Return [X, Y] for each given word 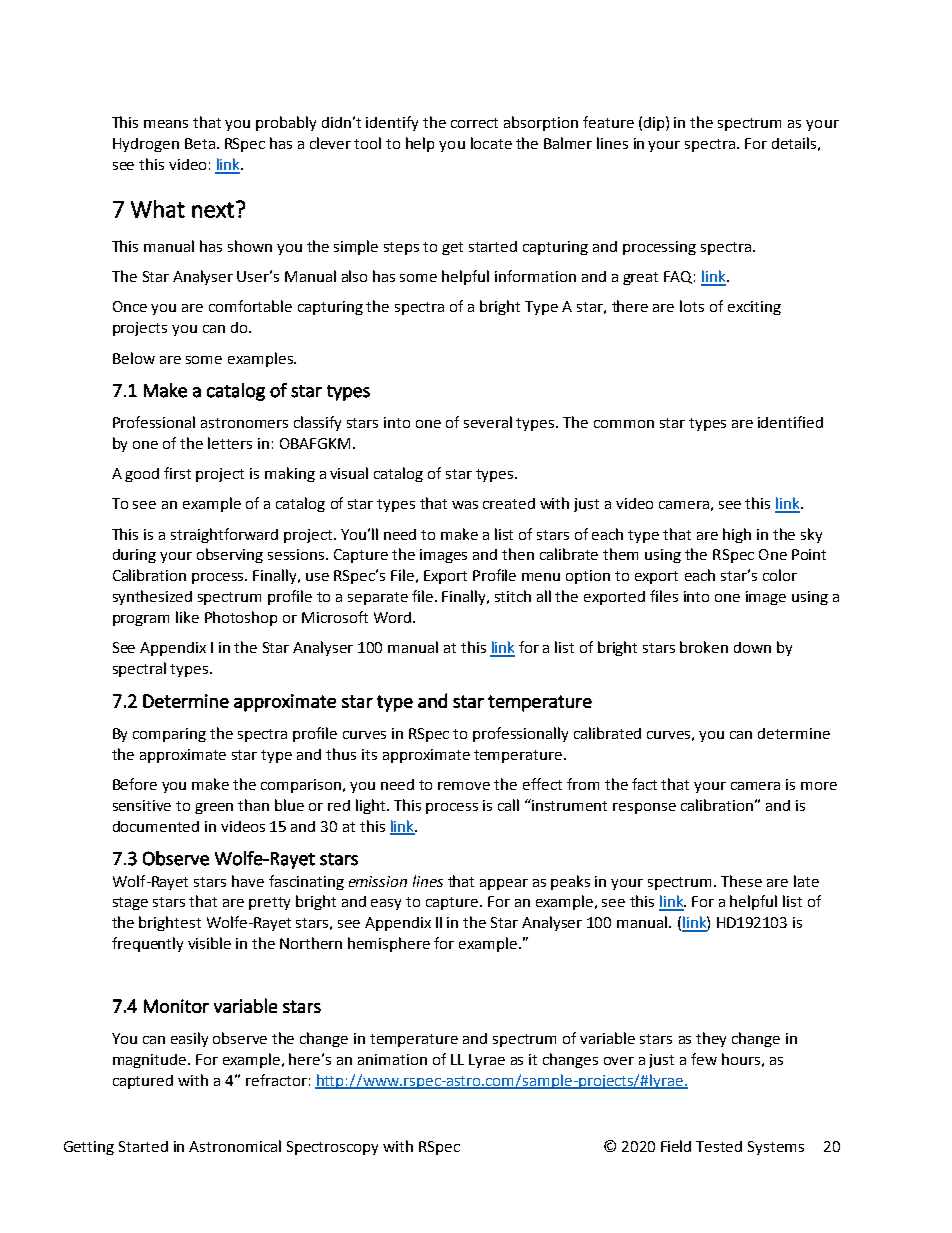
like [187, 617]
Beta [200, 143]
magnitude [151, 1061]
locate [491, 143]
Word [394, 617]
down [752, 647]
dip [655, 123]
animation [392, 1059]
